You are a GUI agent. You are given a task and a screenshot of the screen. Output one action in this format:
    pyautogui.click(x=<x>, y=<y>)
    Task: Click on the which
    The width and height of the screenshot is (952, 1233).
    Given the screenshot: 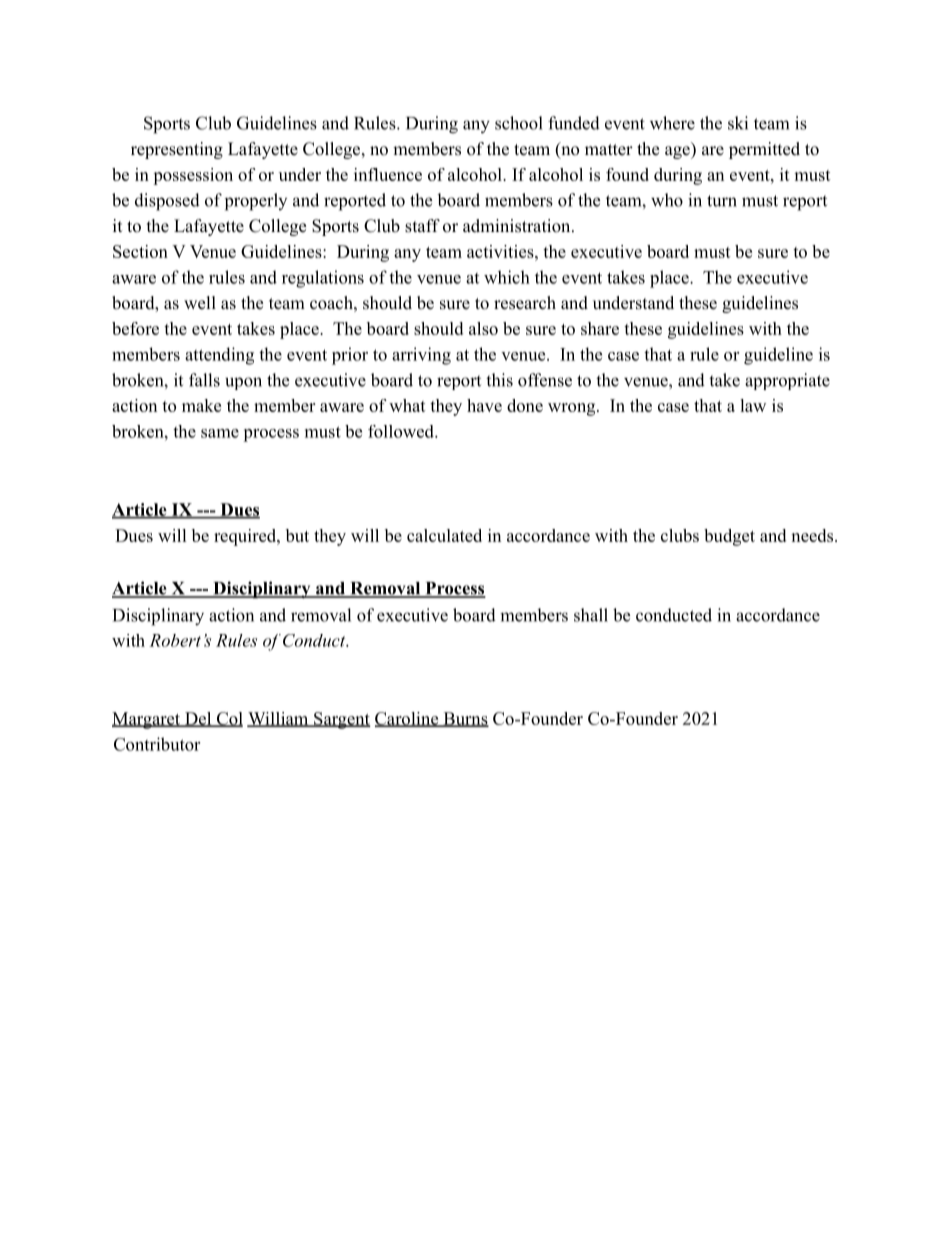 What is the action you would take?
    pyautogui.click(x=507, y=277)
